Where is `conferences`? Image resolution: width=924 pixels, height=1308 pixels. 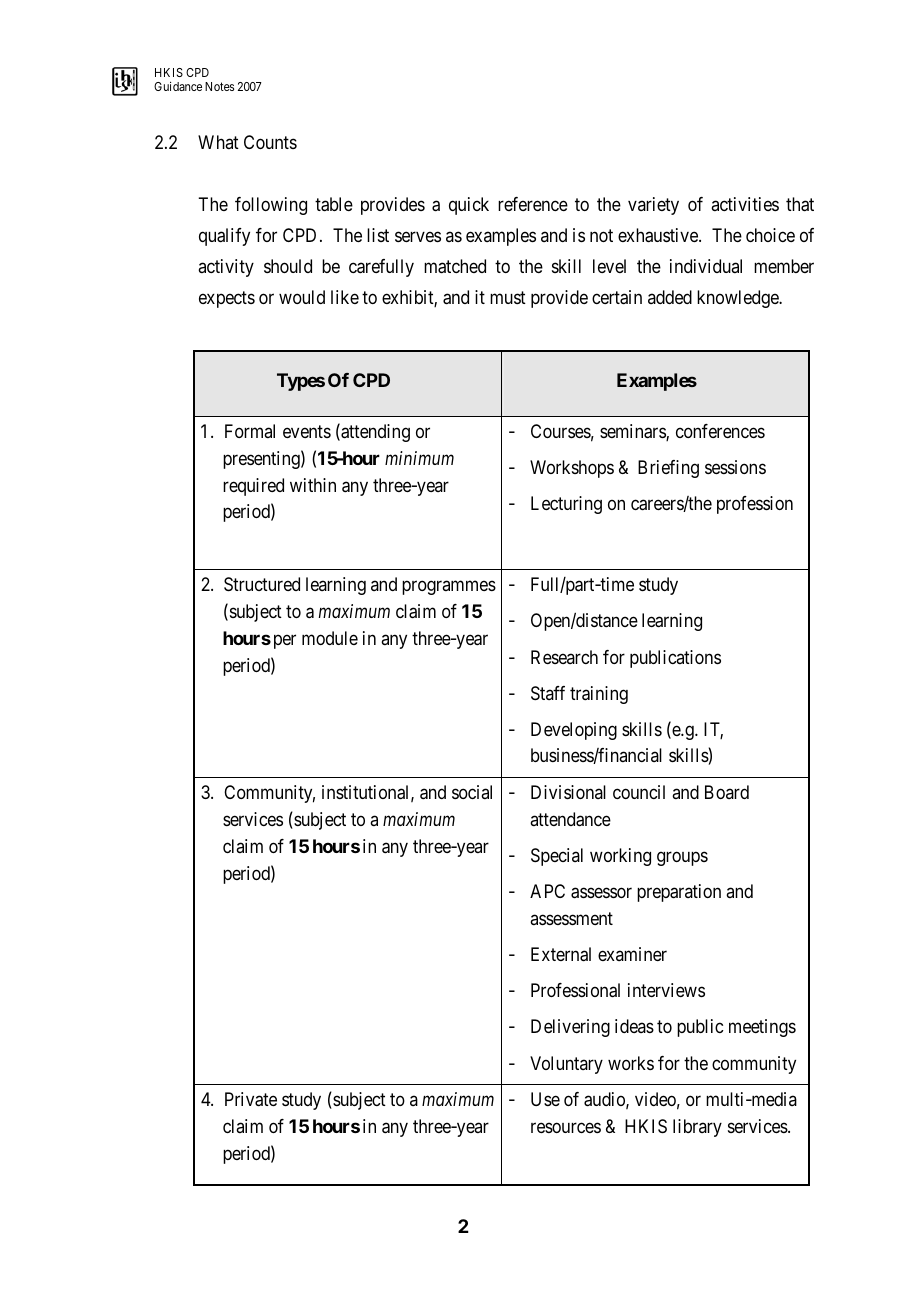
conferences is located at coordinates (720, 431).
